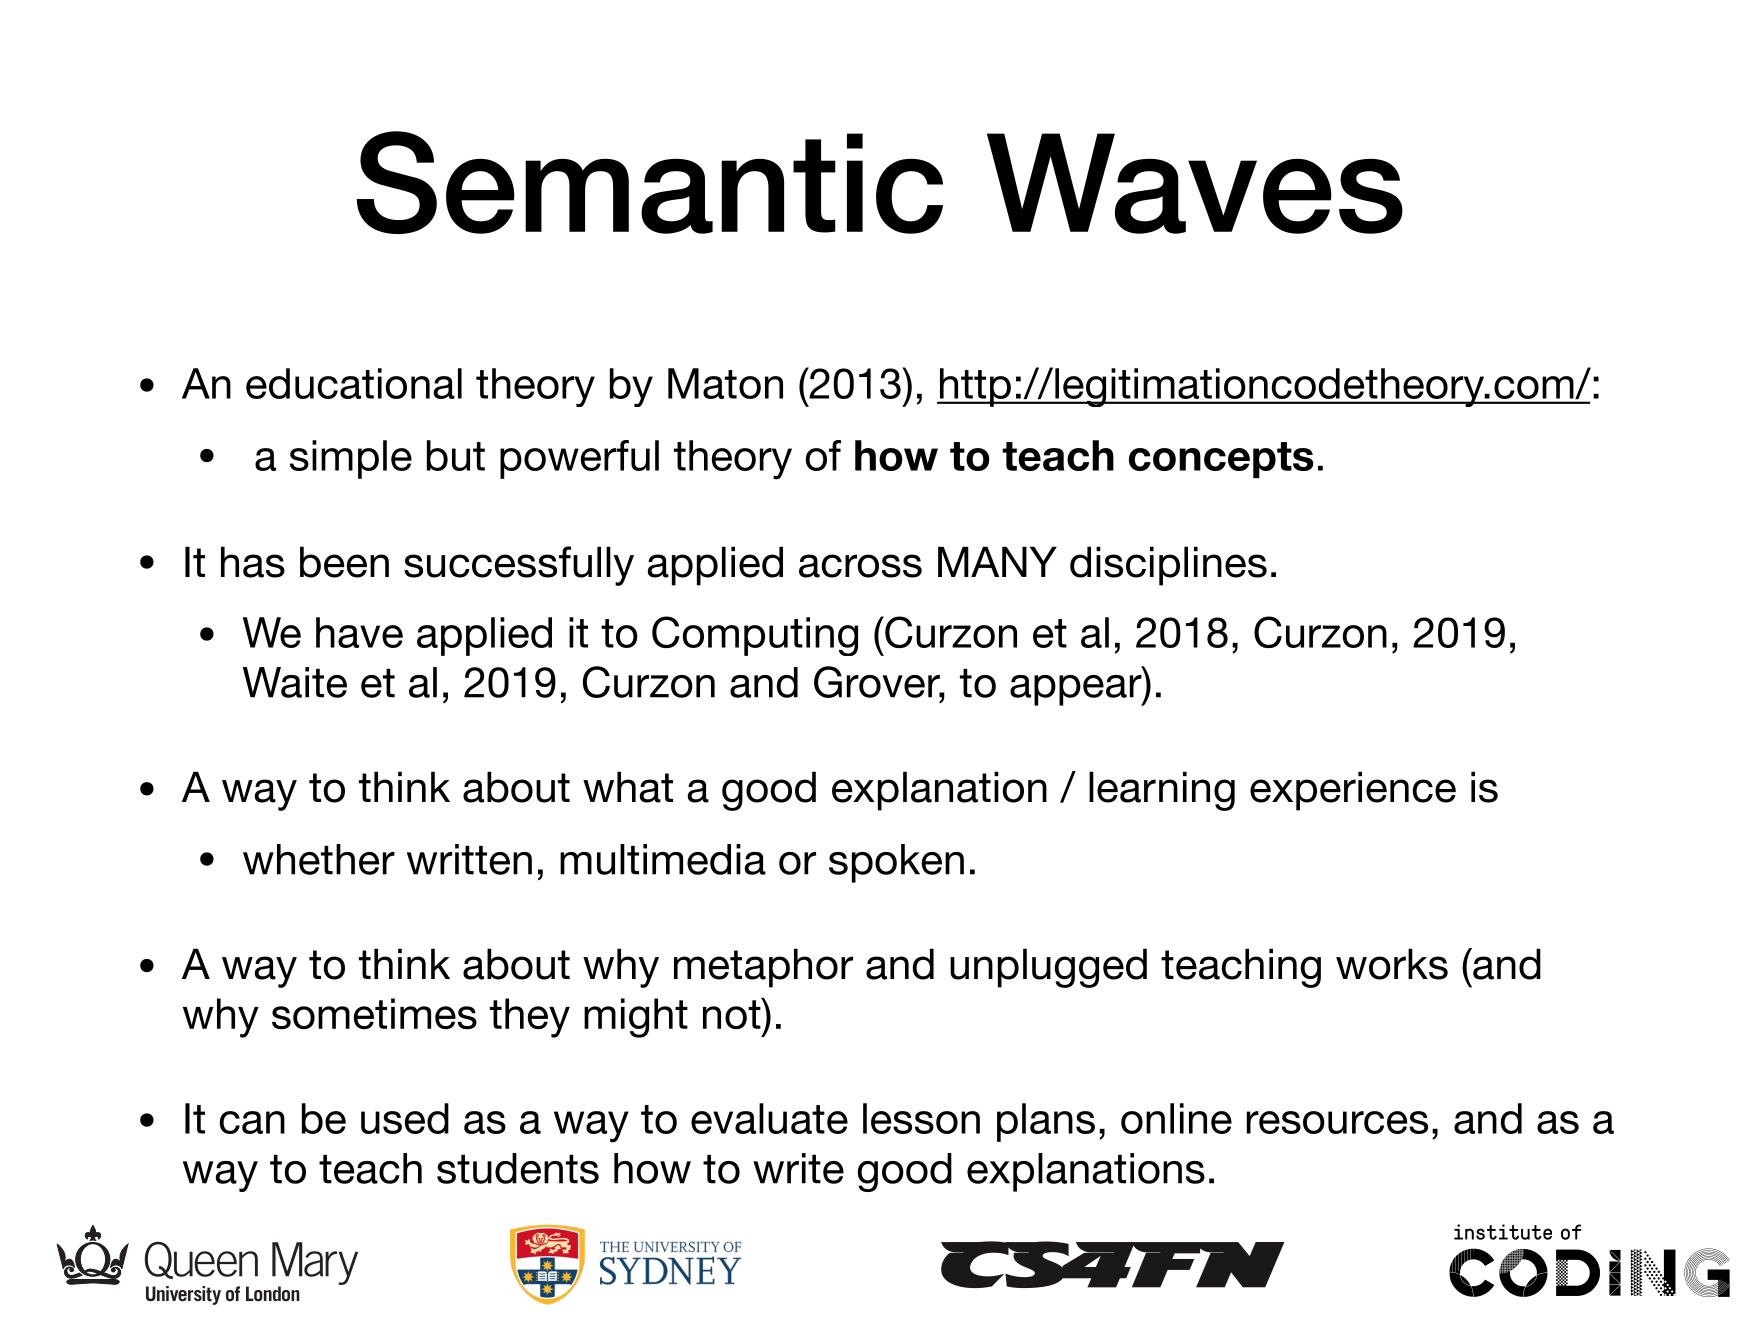 This image has height=1319, width=1759. I want to click on evaluate, so click(769, 1118).
